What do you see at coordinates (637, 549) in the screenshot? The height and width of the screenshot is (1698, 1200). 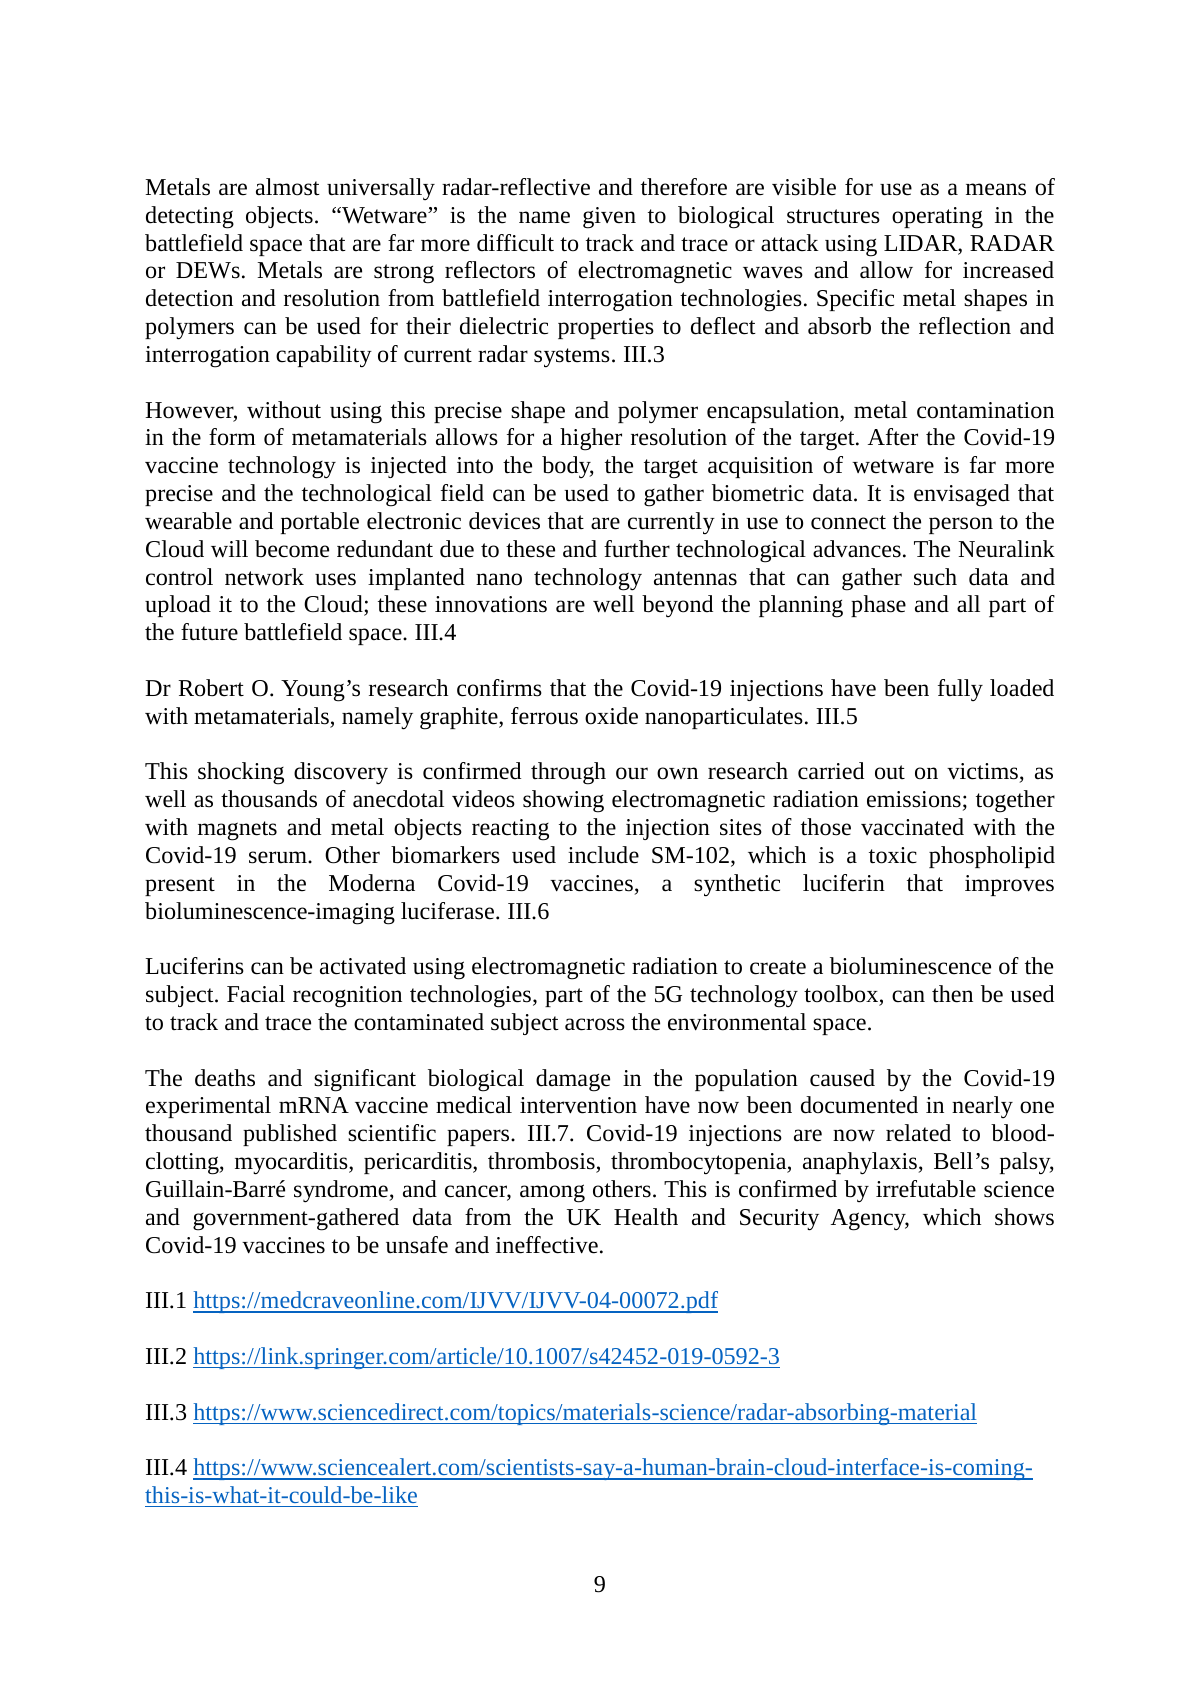 I see `further` at bounding box center [637, 549].
